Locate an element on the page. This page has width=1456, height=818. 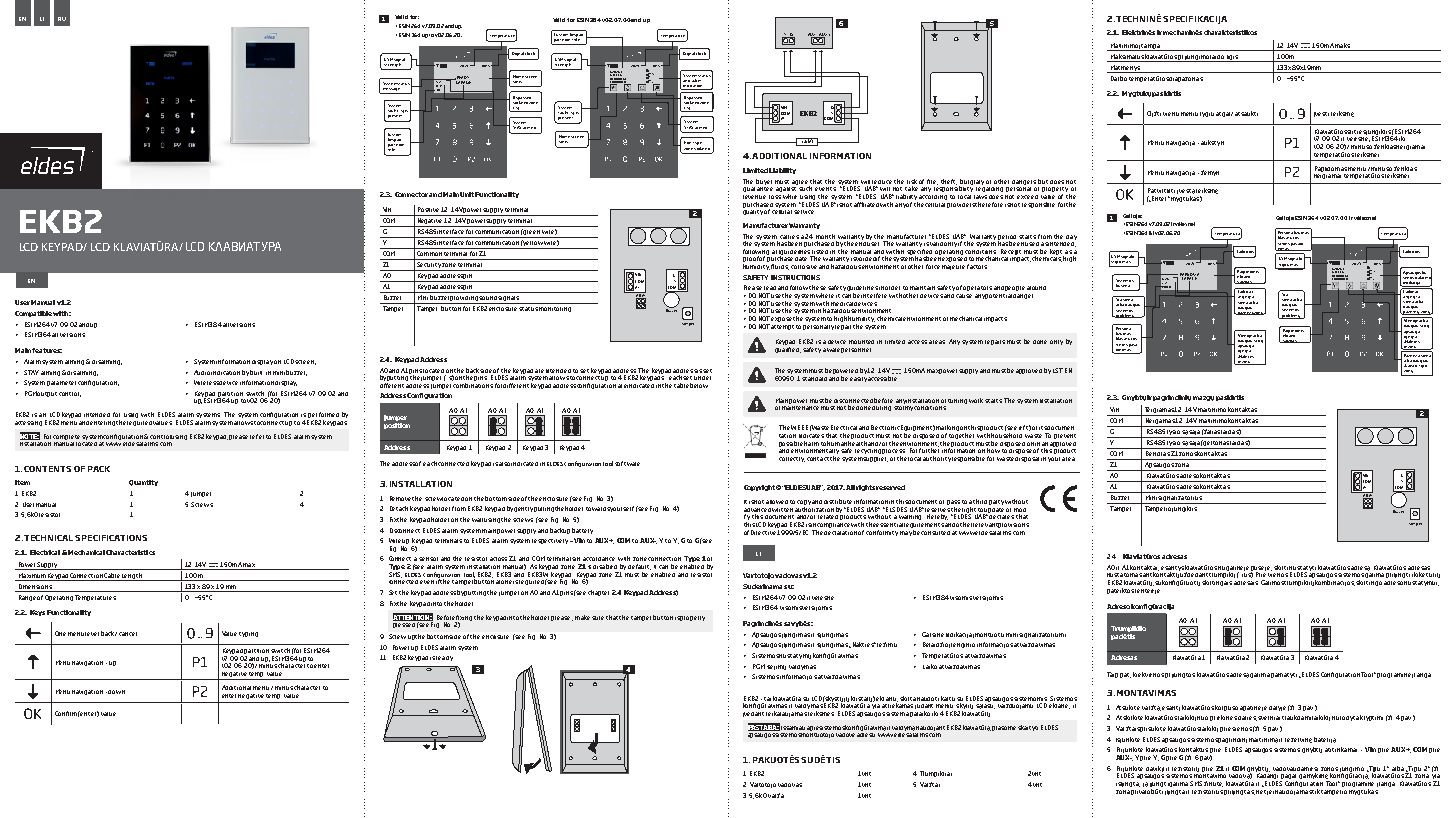
performed is located at coordinates (323, 416).
